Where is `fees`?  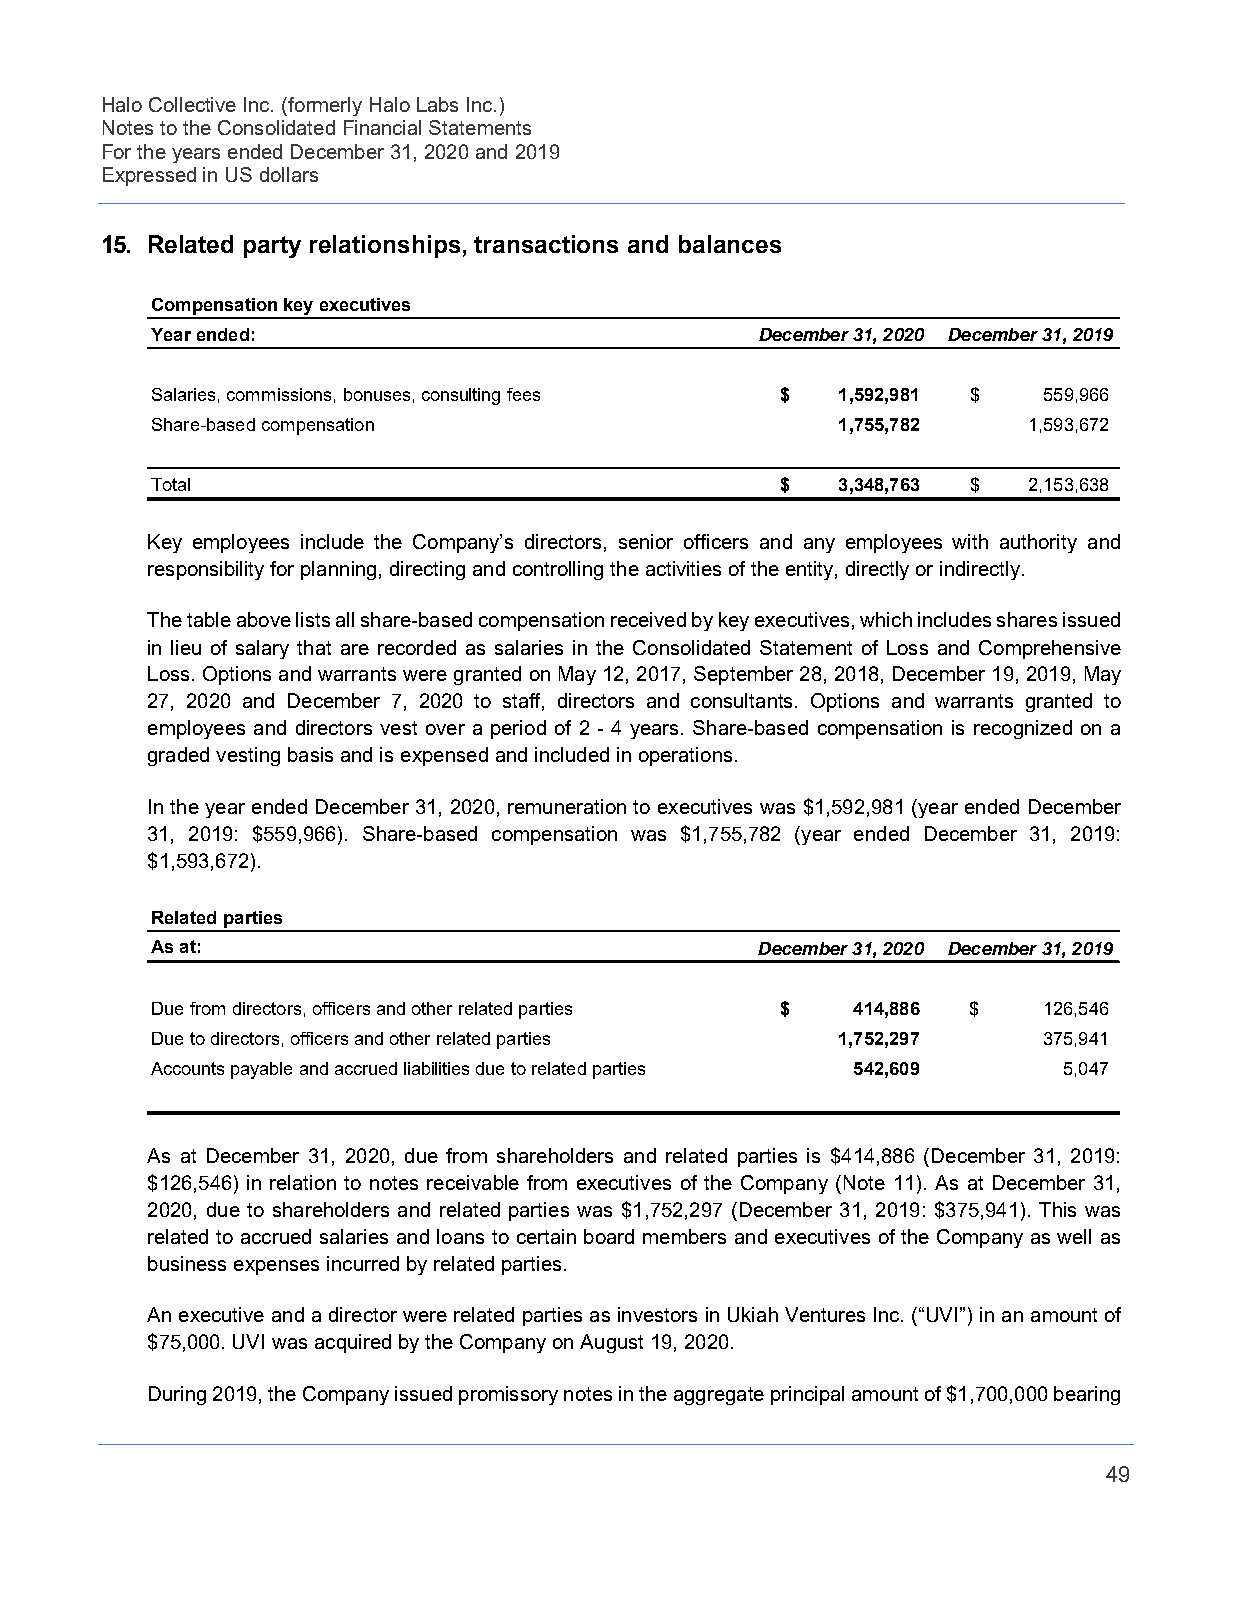
fees is located at coordinates (523, 394).
